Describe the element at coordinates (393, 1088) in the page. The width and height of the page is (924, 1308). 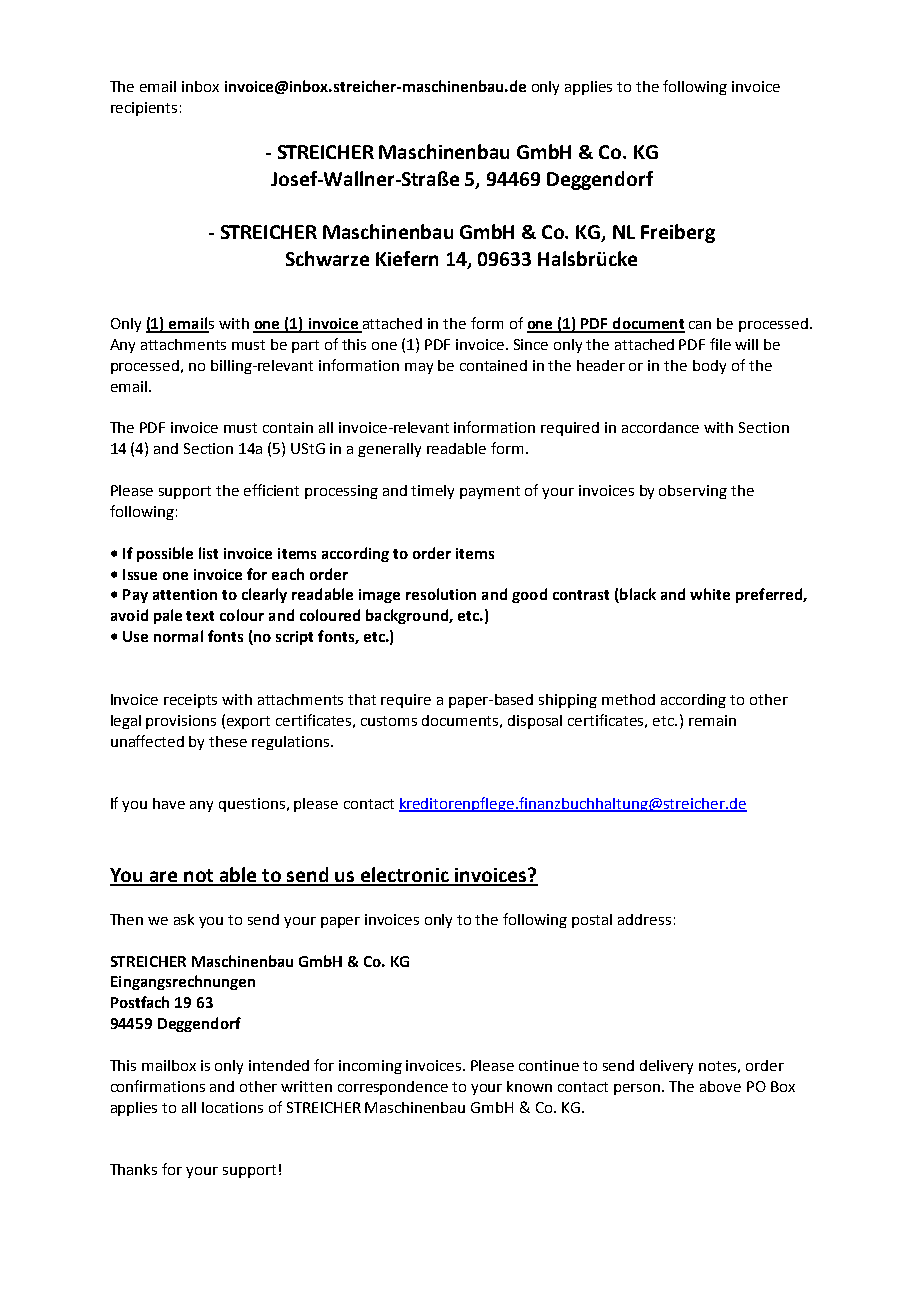
I see `correspondence` at that location.
